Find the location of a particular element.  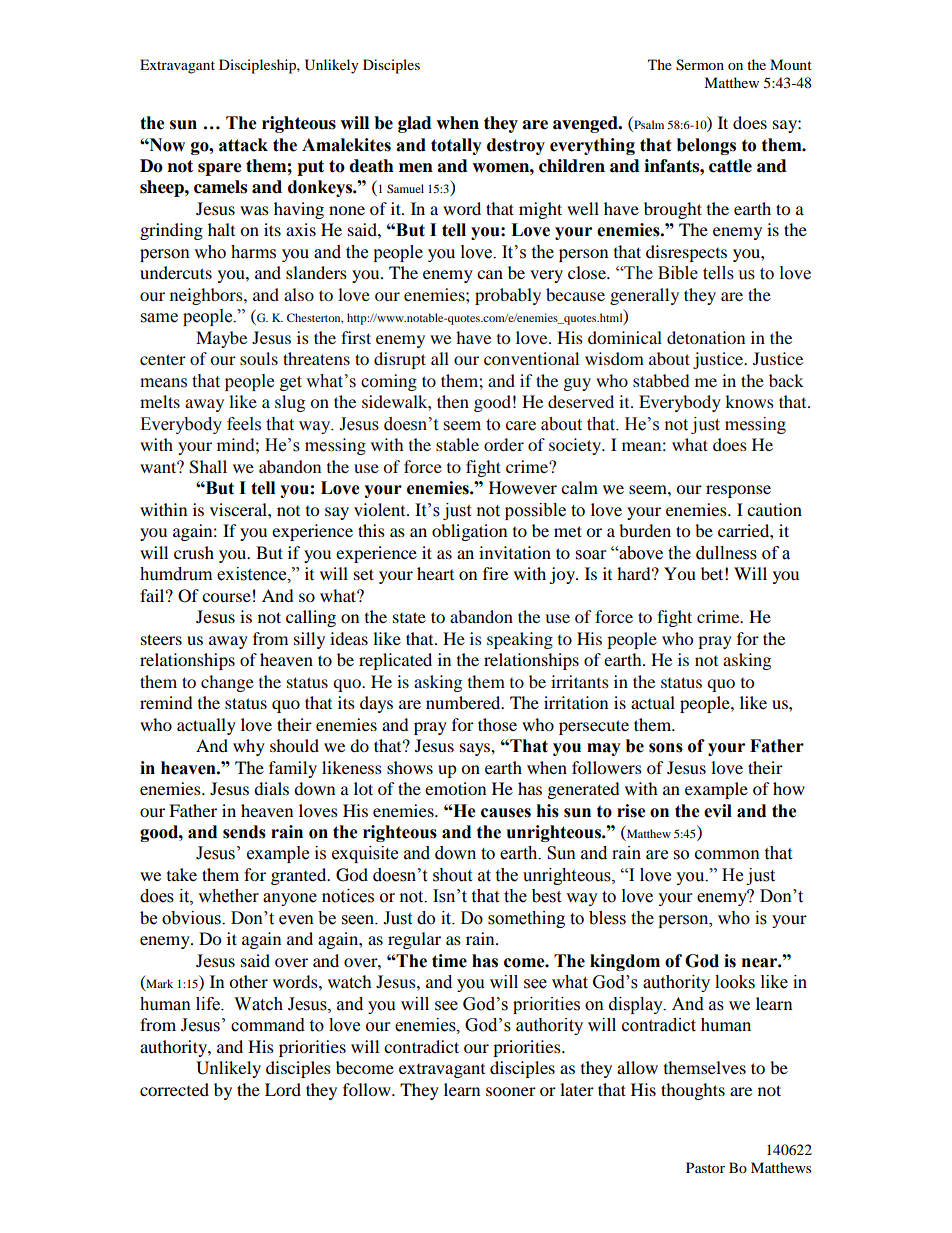

Lord is located at coordinates (283, 1089).
